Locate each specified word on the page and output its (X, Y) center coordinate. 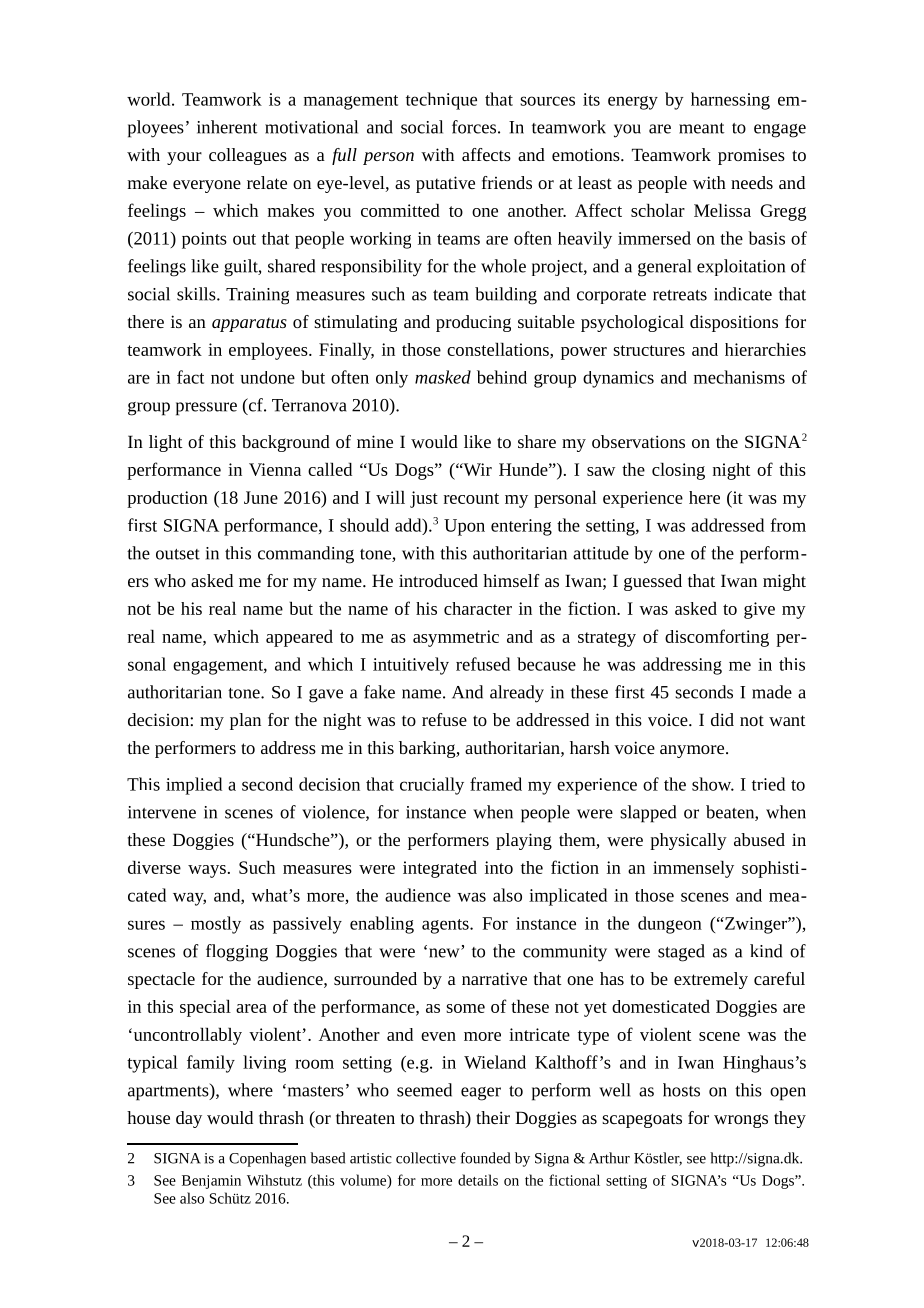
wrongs (741, 1121)
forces (474, 127)
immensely (693, 869)
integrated (440, 869)
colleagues (248, 156)
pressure (206, 409)
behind (502, 377)
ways (207, 871)
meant (702, 128)
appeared (299, 638)
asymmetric (456, 638)
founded (485, 1158)
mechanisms (739, 377)
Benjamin (211, 1182)
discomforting (717, 638)
